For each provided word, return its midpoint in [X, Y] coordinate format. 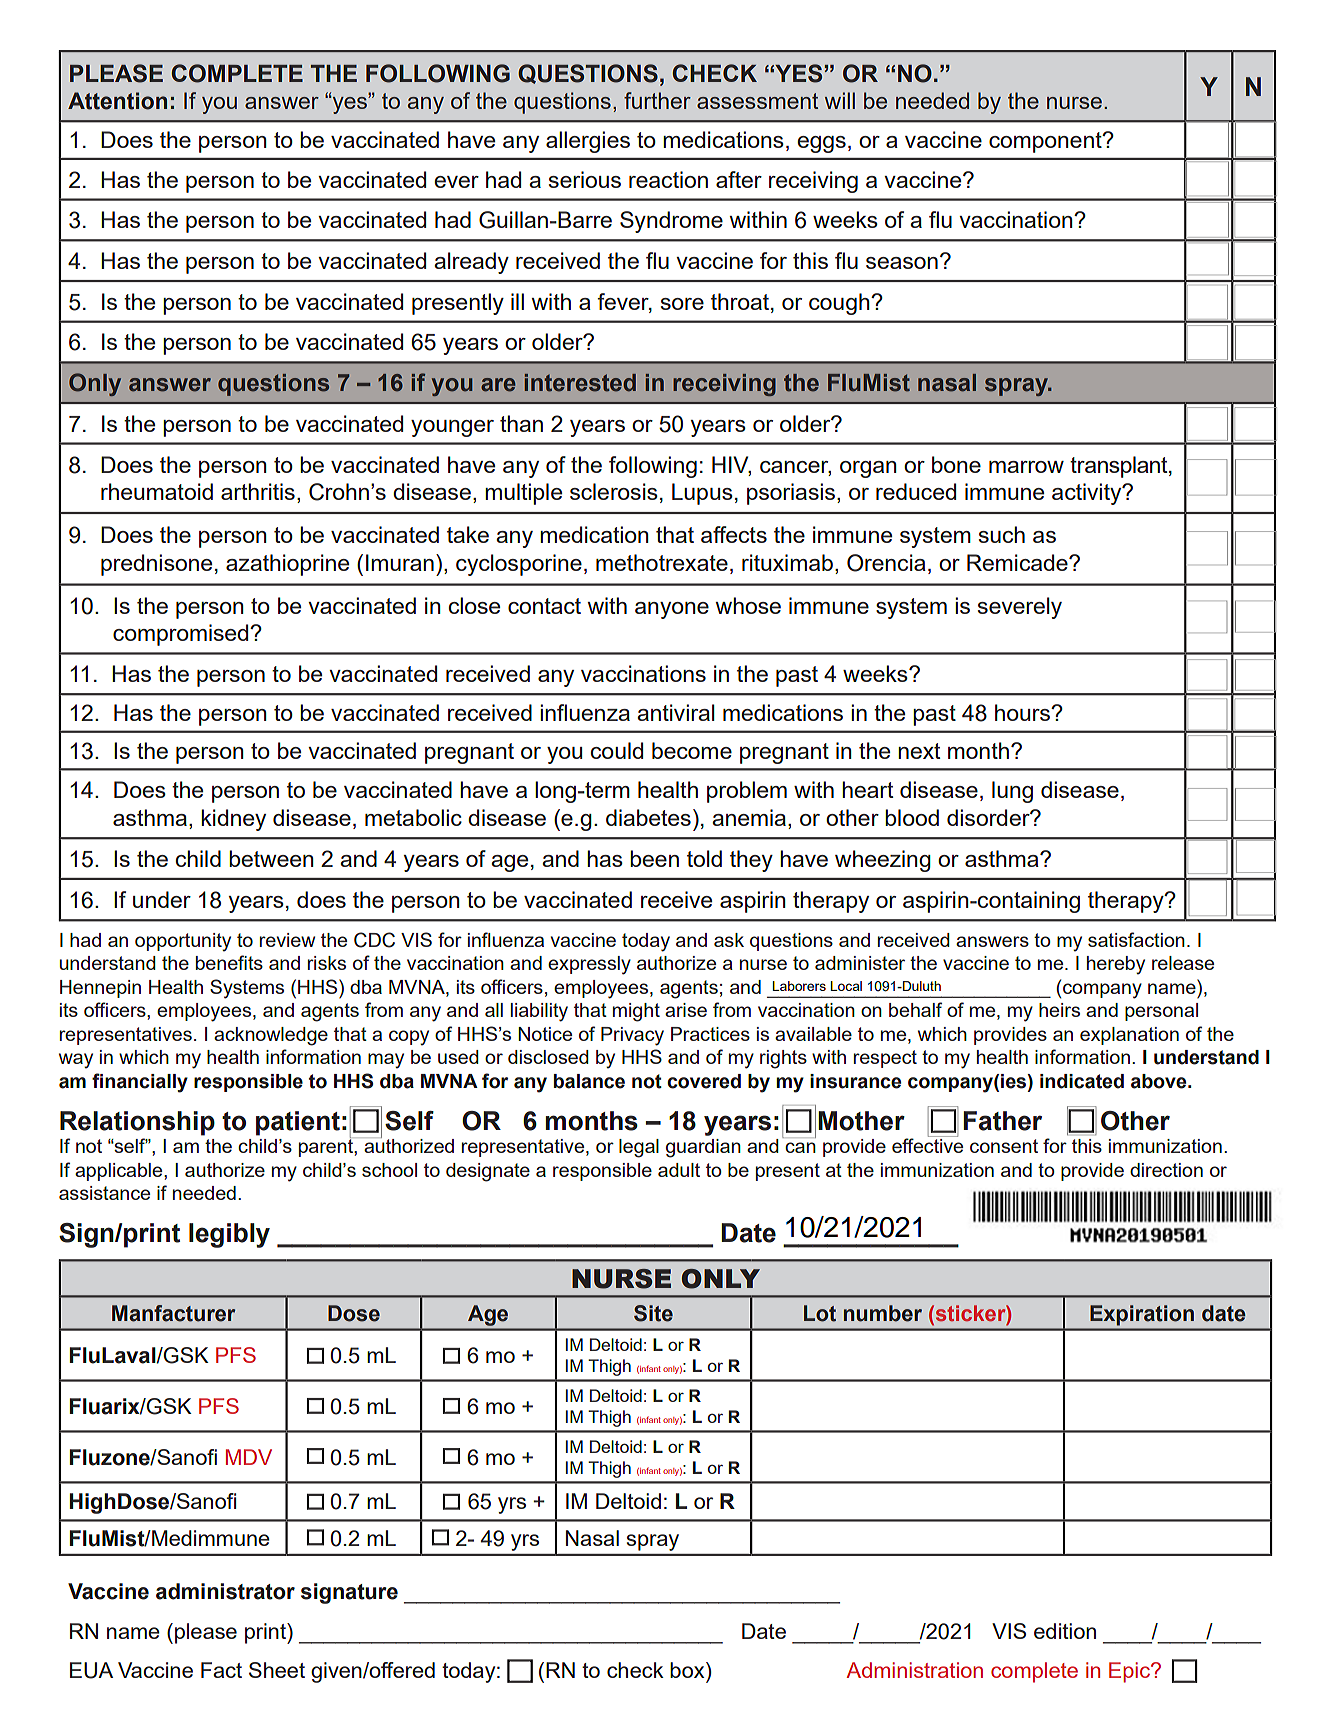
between [271, 858]
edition [1065, 1631]
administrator [225, 1591]
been [654, 858]
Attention [117, 101]
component [1046, 142]
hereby [1116, 965]
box [688, 1670]
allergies [588, 142]
